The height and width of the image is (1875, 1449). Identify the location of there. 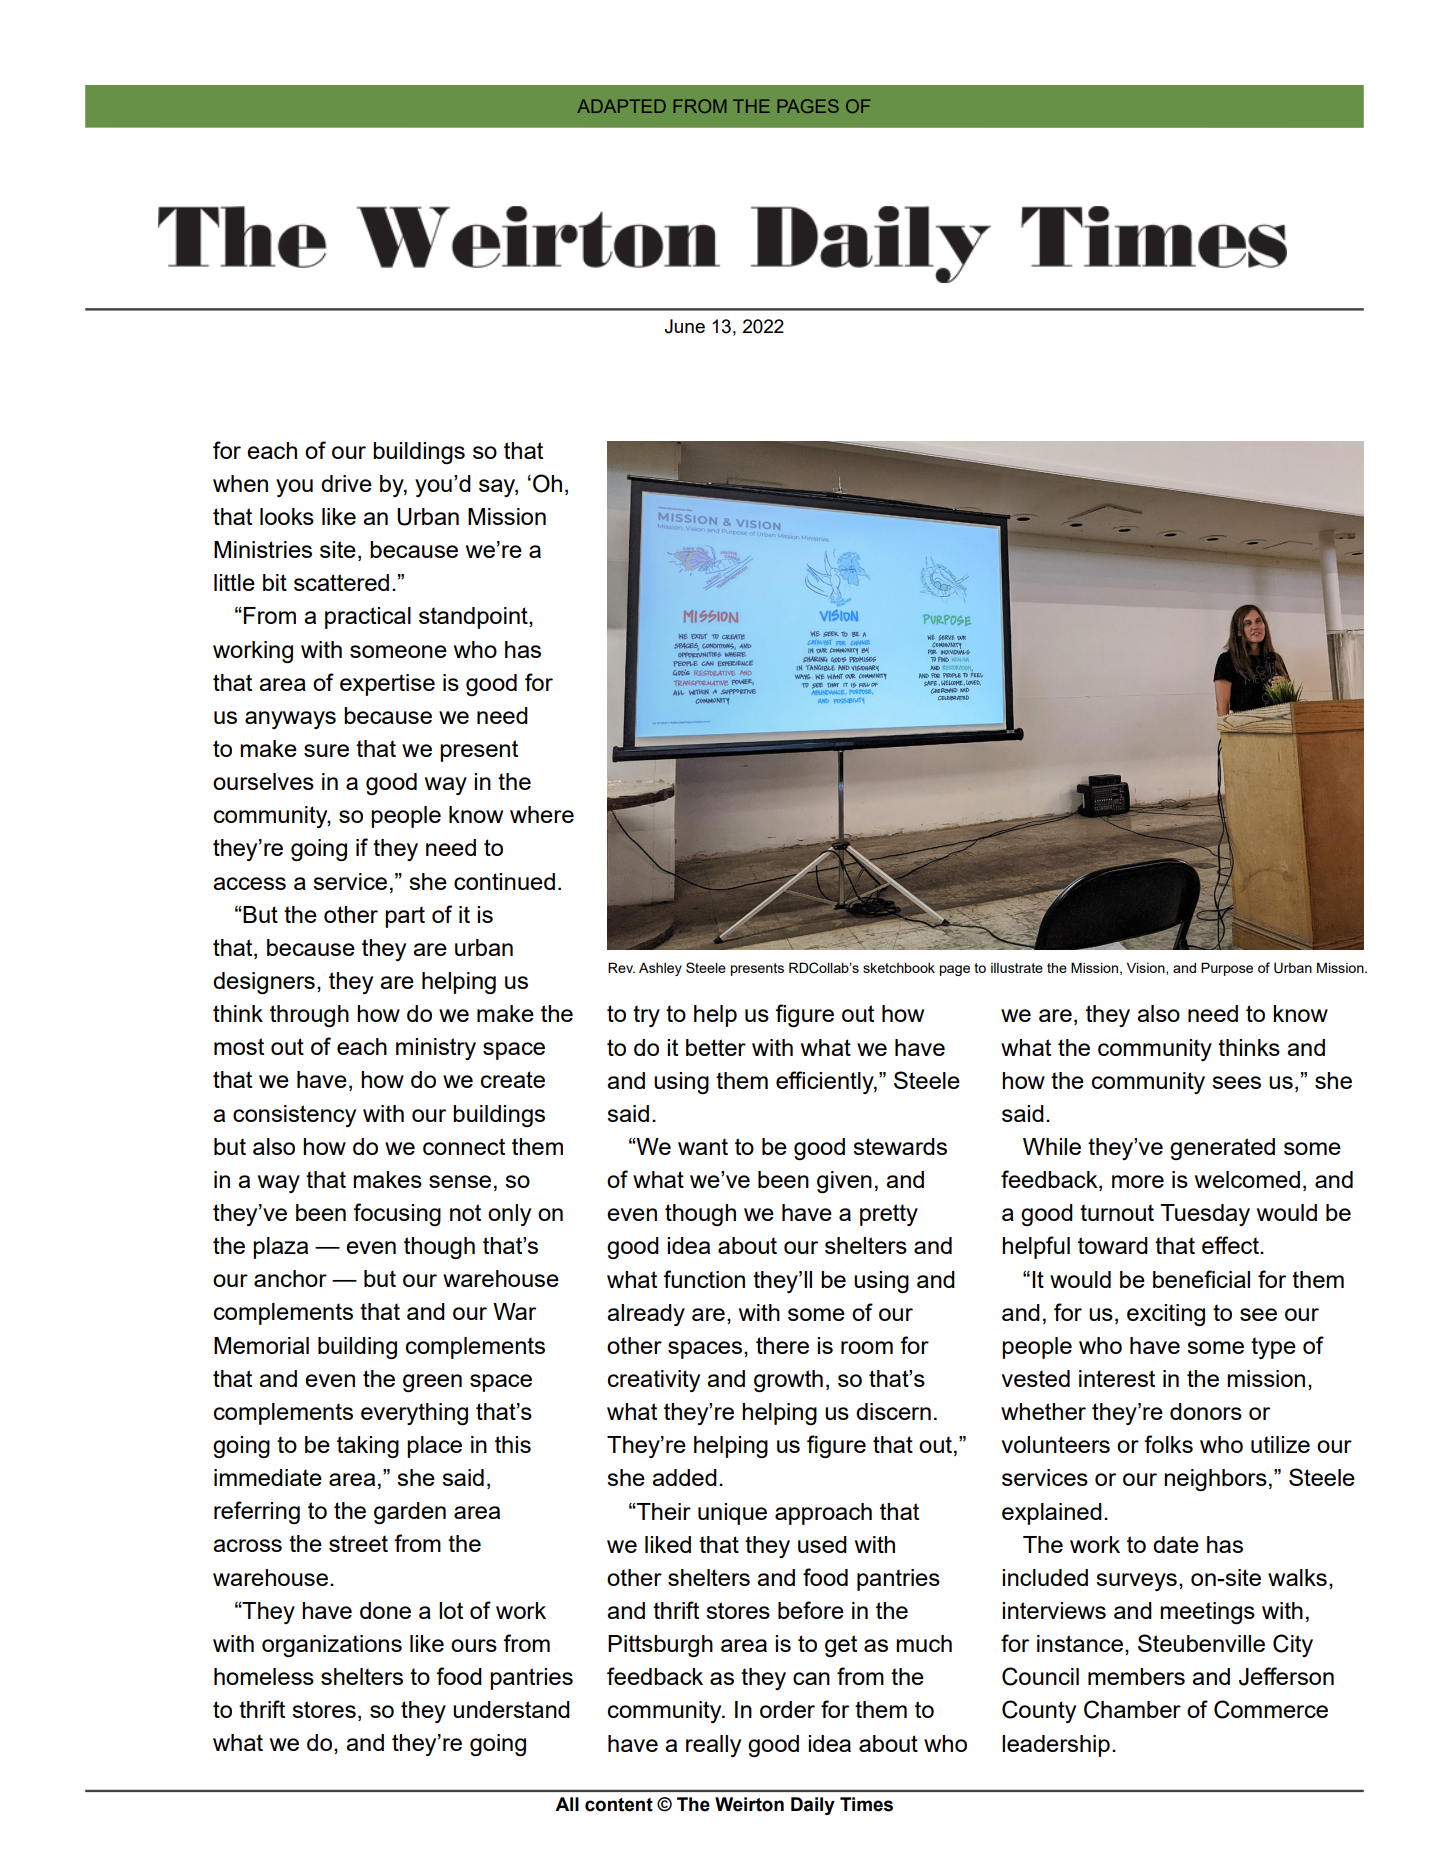
(782, 1345).
